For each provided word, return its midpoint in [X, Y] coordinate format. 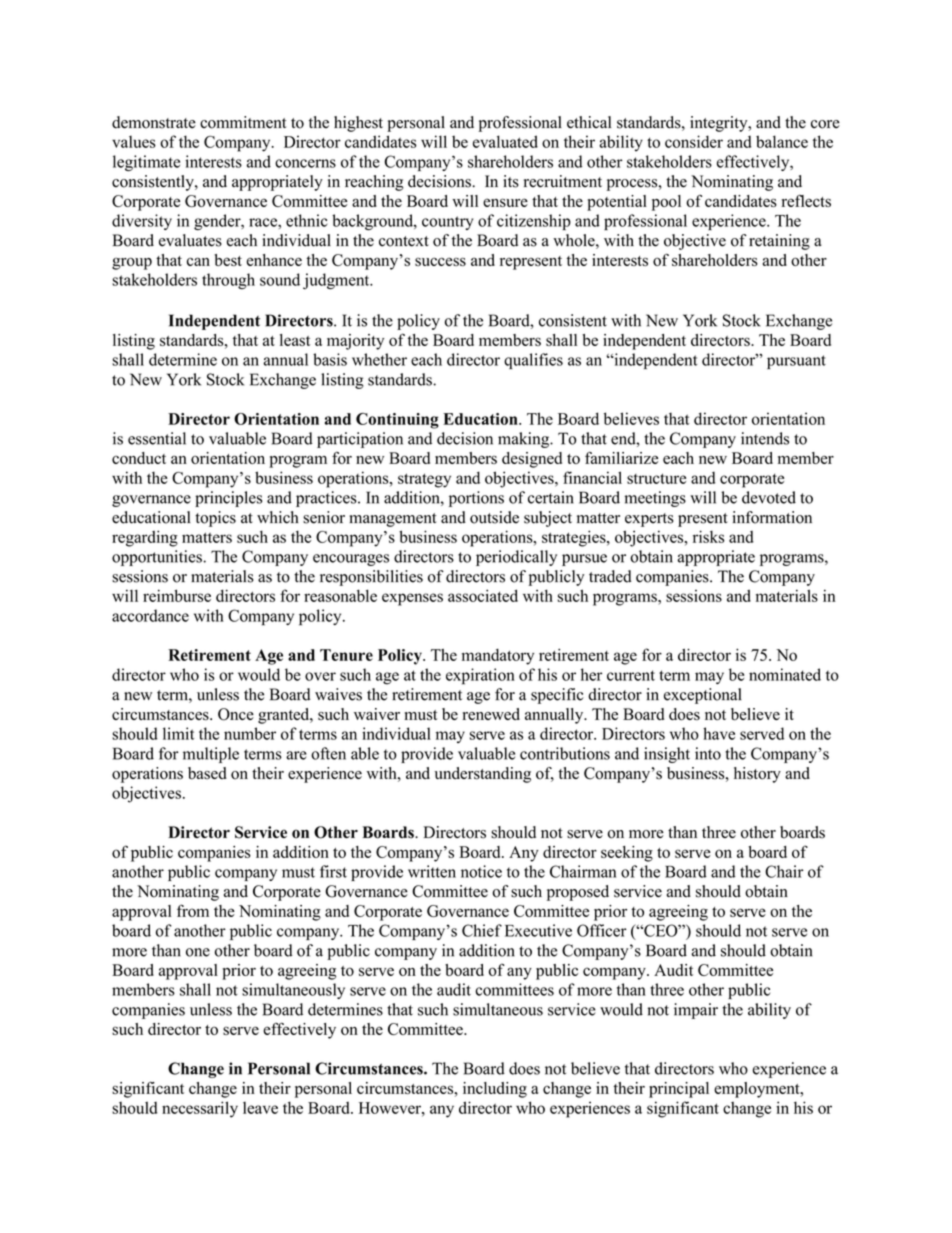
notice [481, 871]
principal [679, 1090]
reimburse [177, 595]
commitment [243, 122]
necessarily [200, 1109]
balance [782, 141]
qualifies [533, 361]
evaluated [505, 141]
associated [483, 595]
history [757, 775]
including [495, 1090]
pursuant [796, 362]
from [193, 910]
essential [157, 438]
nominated [785, 674]
